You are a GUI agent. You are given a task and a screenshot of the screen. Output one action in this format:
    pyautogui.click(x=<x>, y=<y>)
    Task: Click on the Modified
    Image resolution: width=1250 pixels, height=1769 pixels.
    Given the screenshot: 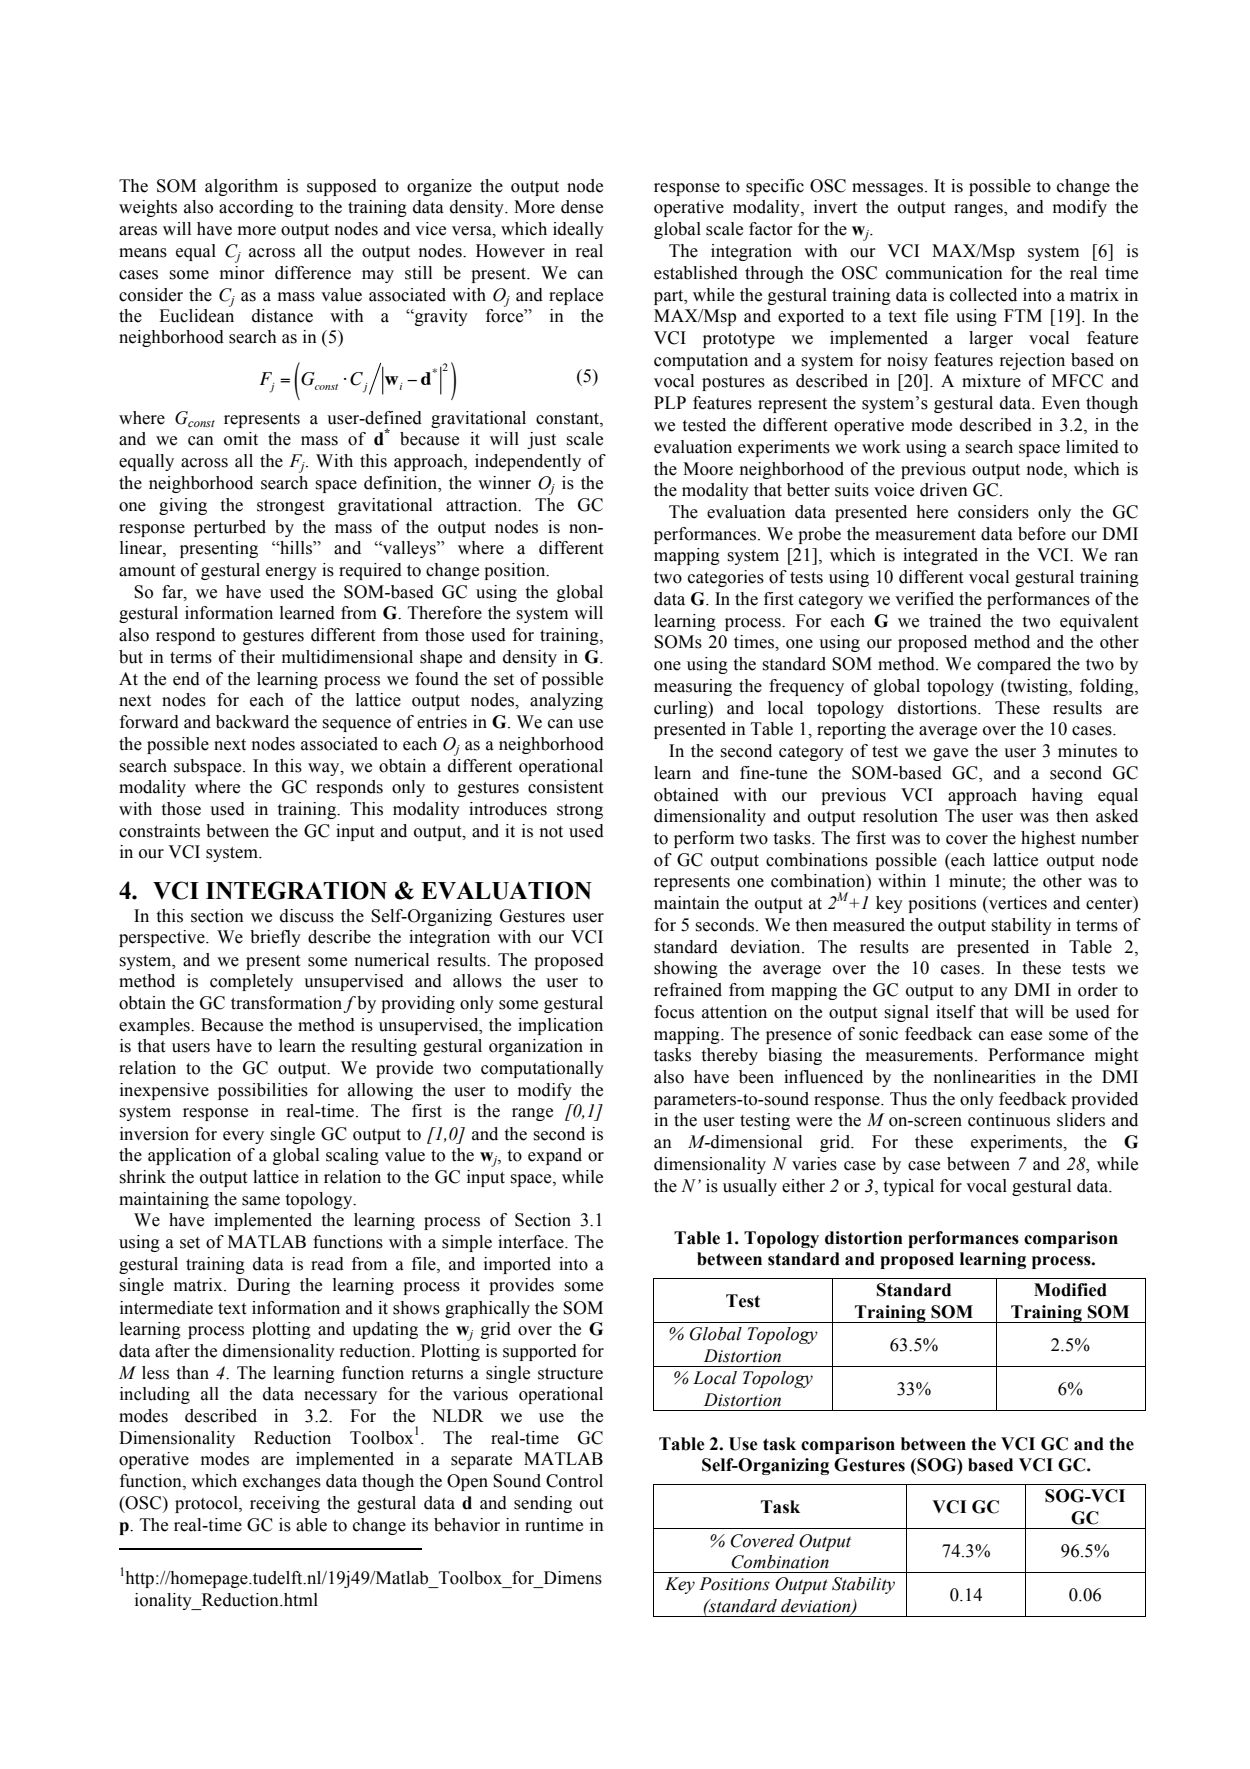 What is the action you would take?
    pyautogui.click(x=1070, y=1290)
